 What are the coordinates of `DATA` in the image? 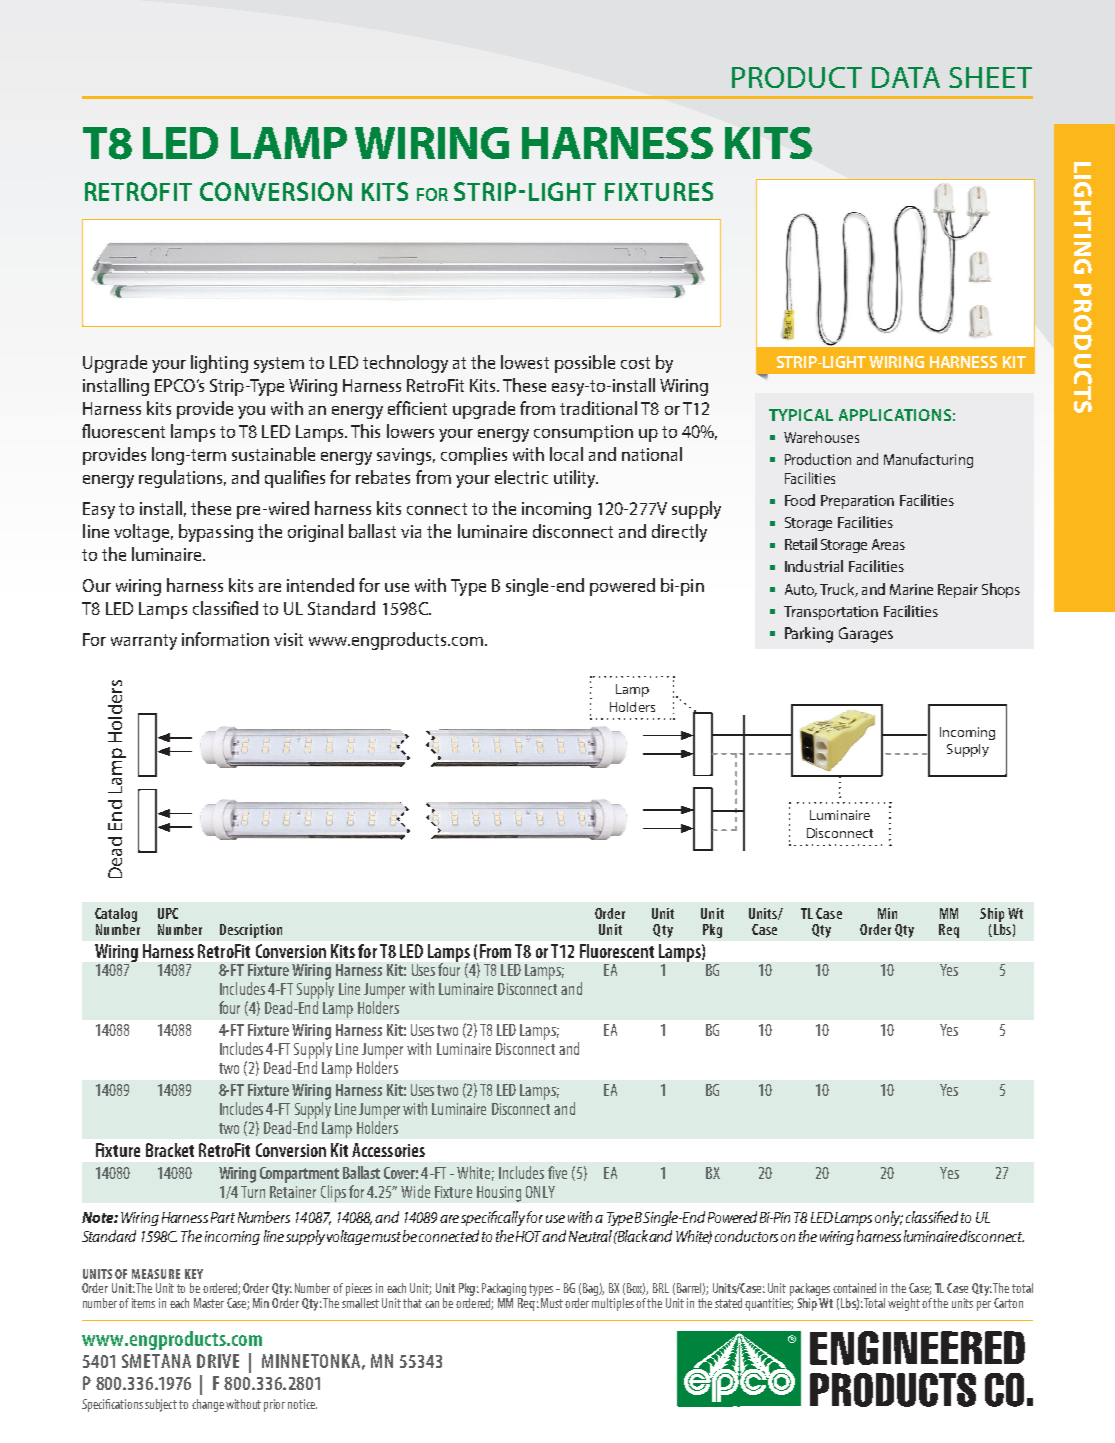 It's located at (906, 77).
